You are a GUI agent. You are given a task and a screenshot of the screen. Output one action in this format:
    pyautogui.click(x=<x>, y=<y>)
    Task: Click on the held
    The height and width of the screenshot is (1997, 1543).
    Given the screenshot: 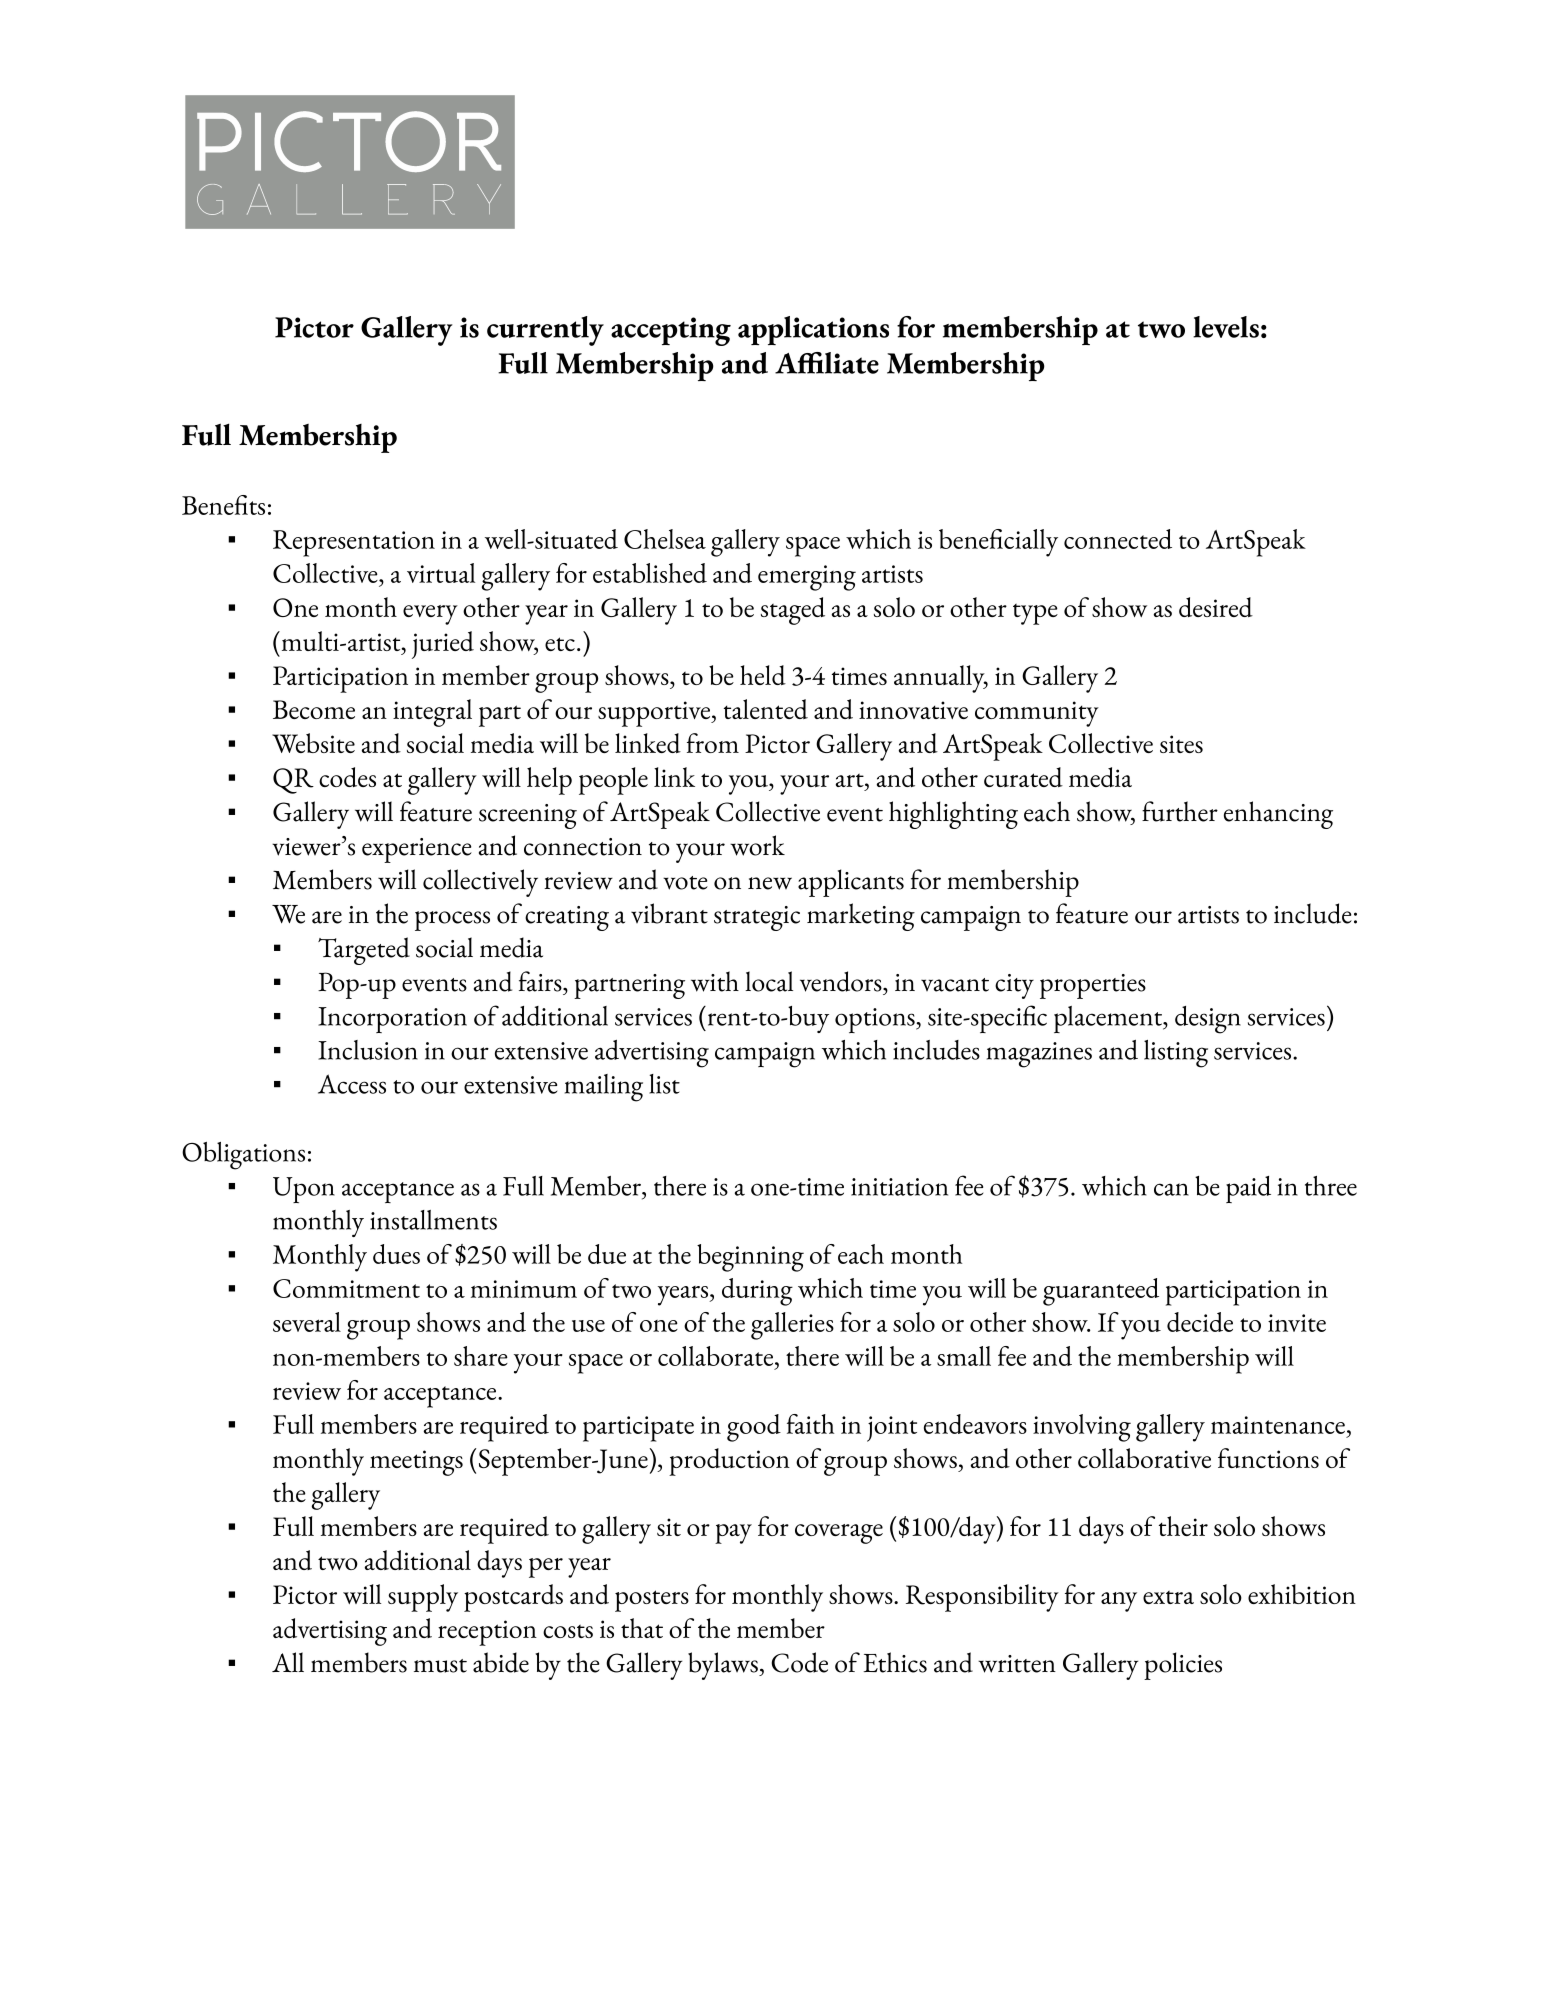 What is the action you would take?
    pyautogui.click(x=763, y=675)
